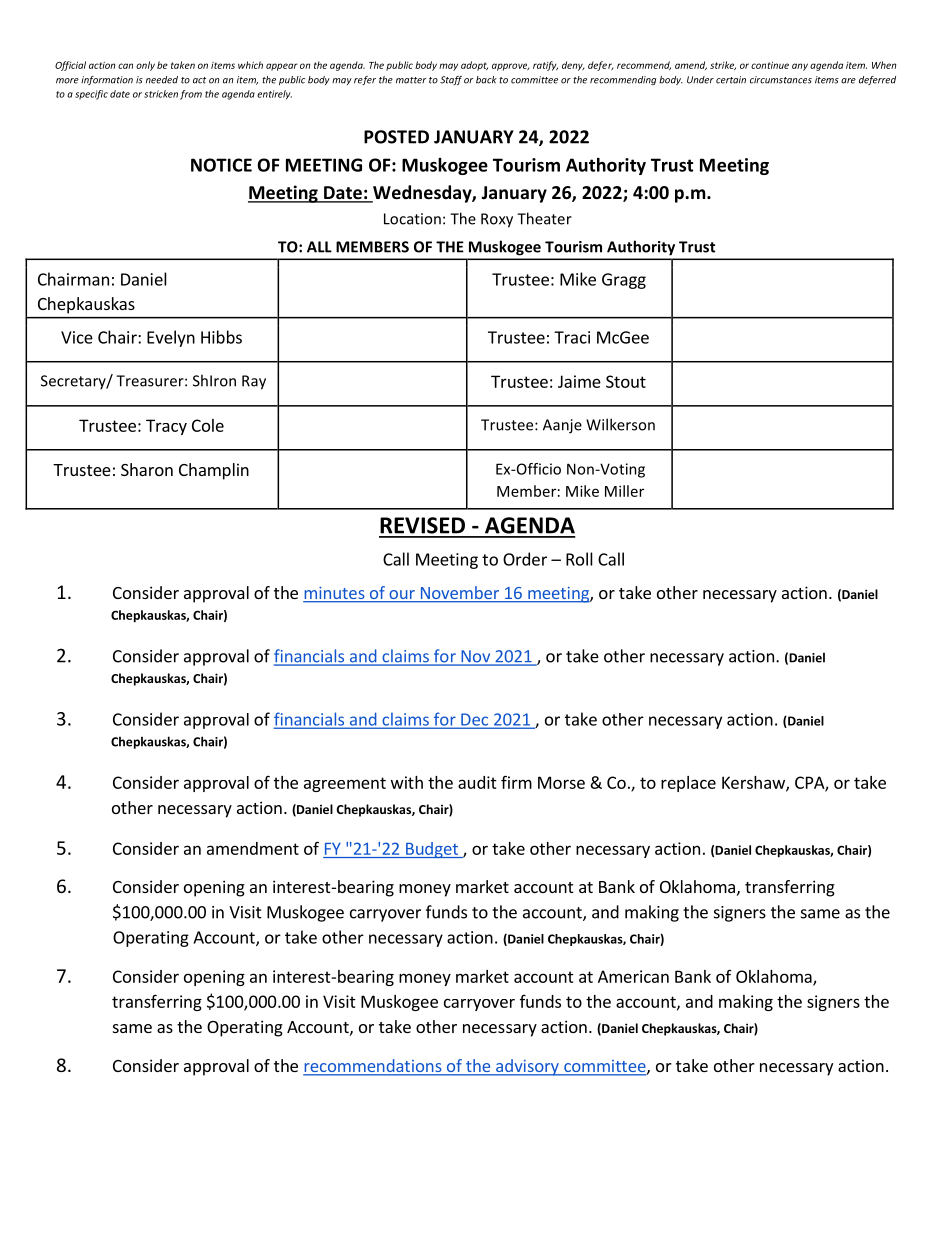 The height and width of the screenshot is (1233, 952). What do you see at coordinates (781, 80) in the screenshot?
I see `circumstances` at bounding box center [781, 80].
